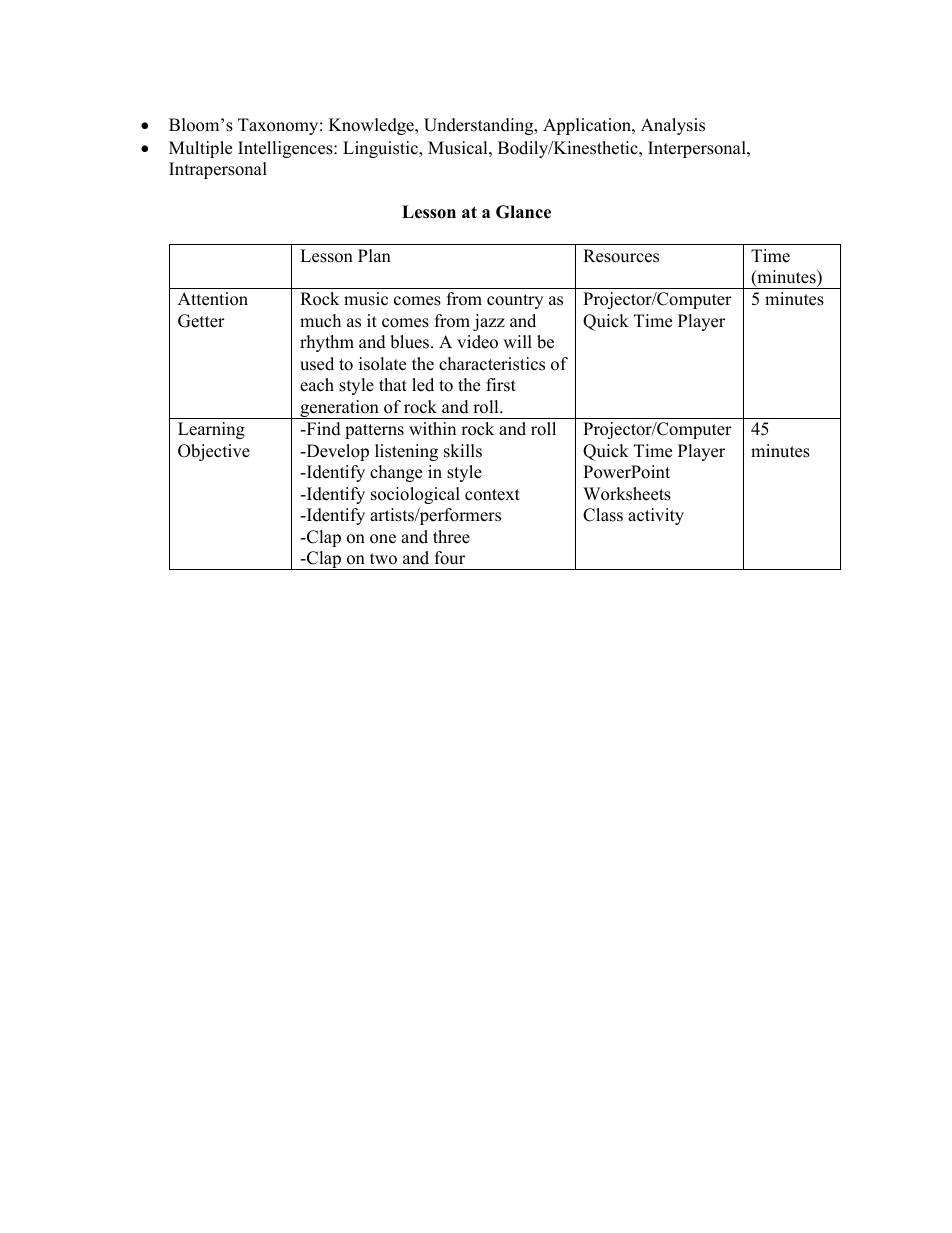  Describe the element at coordinates (489, 322) in the screenshot. I see `jazz` at that location.
